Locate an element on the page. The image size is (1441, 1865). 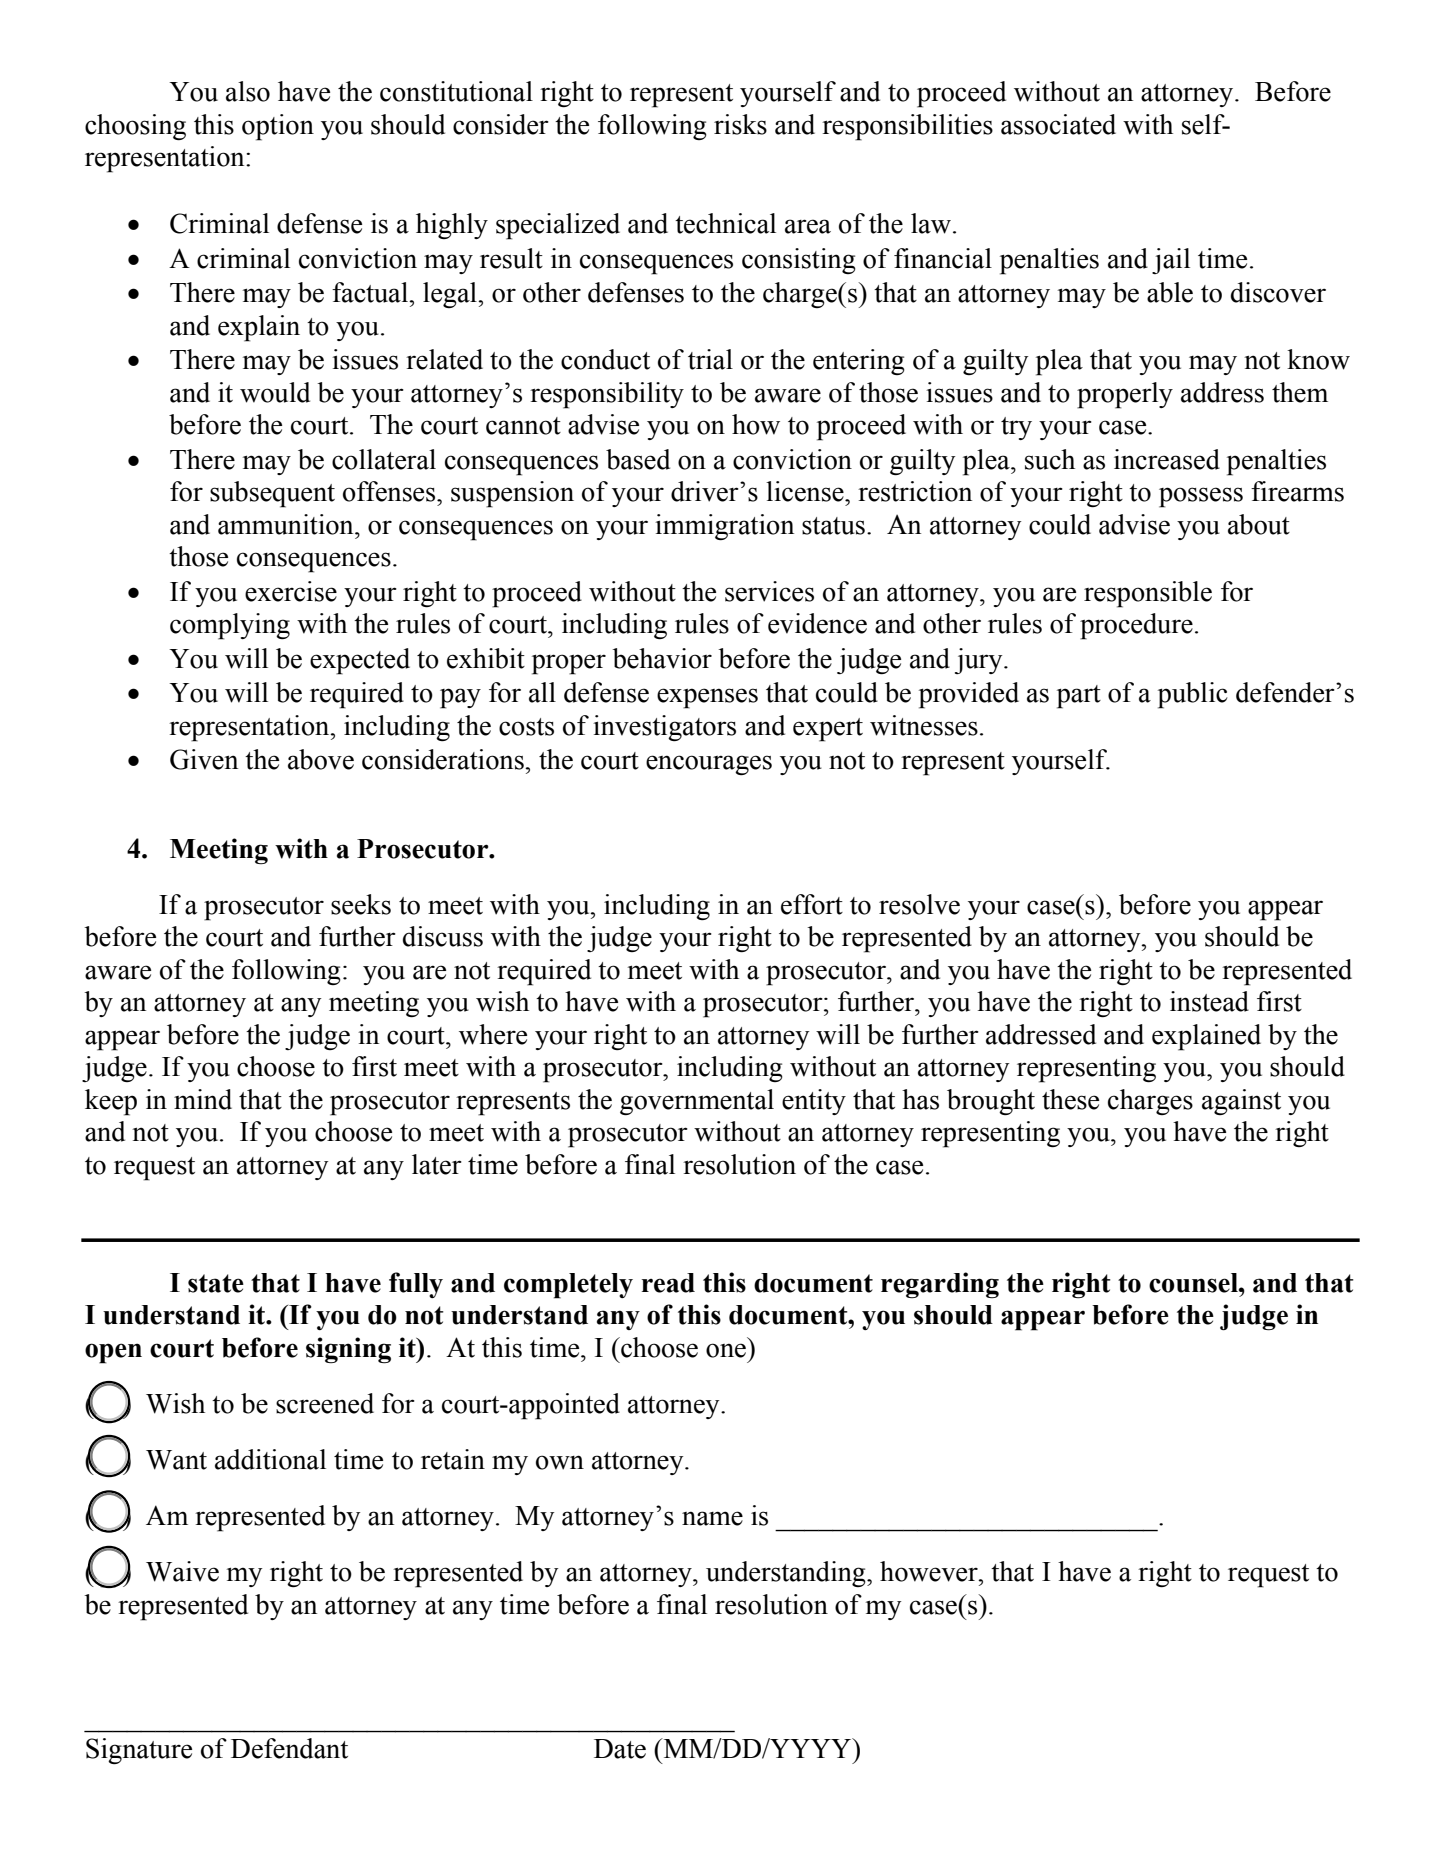
mind is located at coordinates (203, 1099).
